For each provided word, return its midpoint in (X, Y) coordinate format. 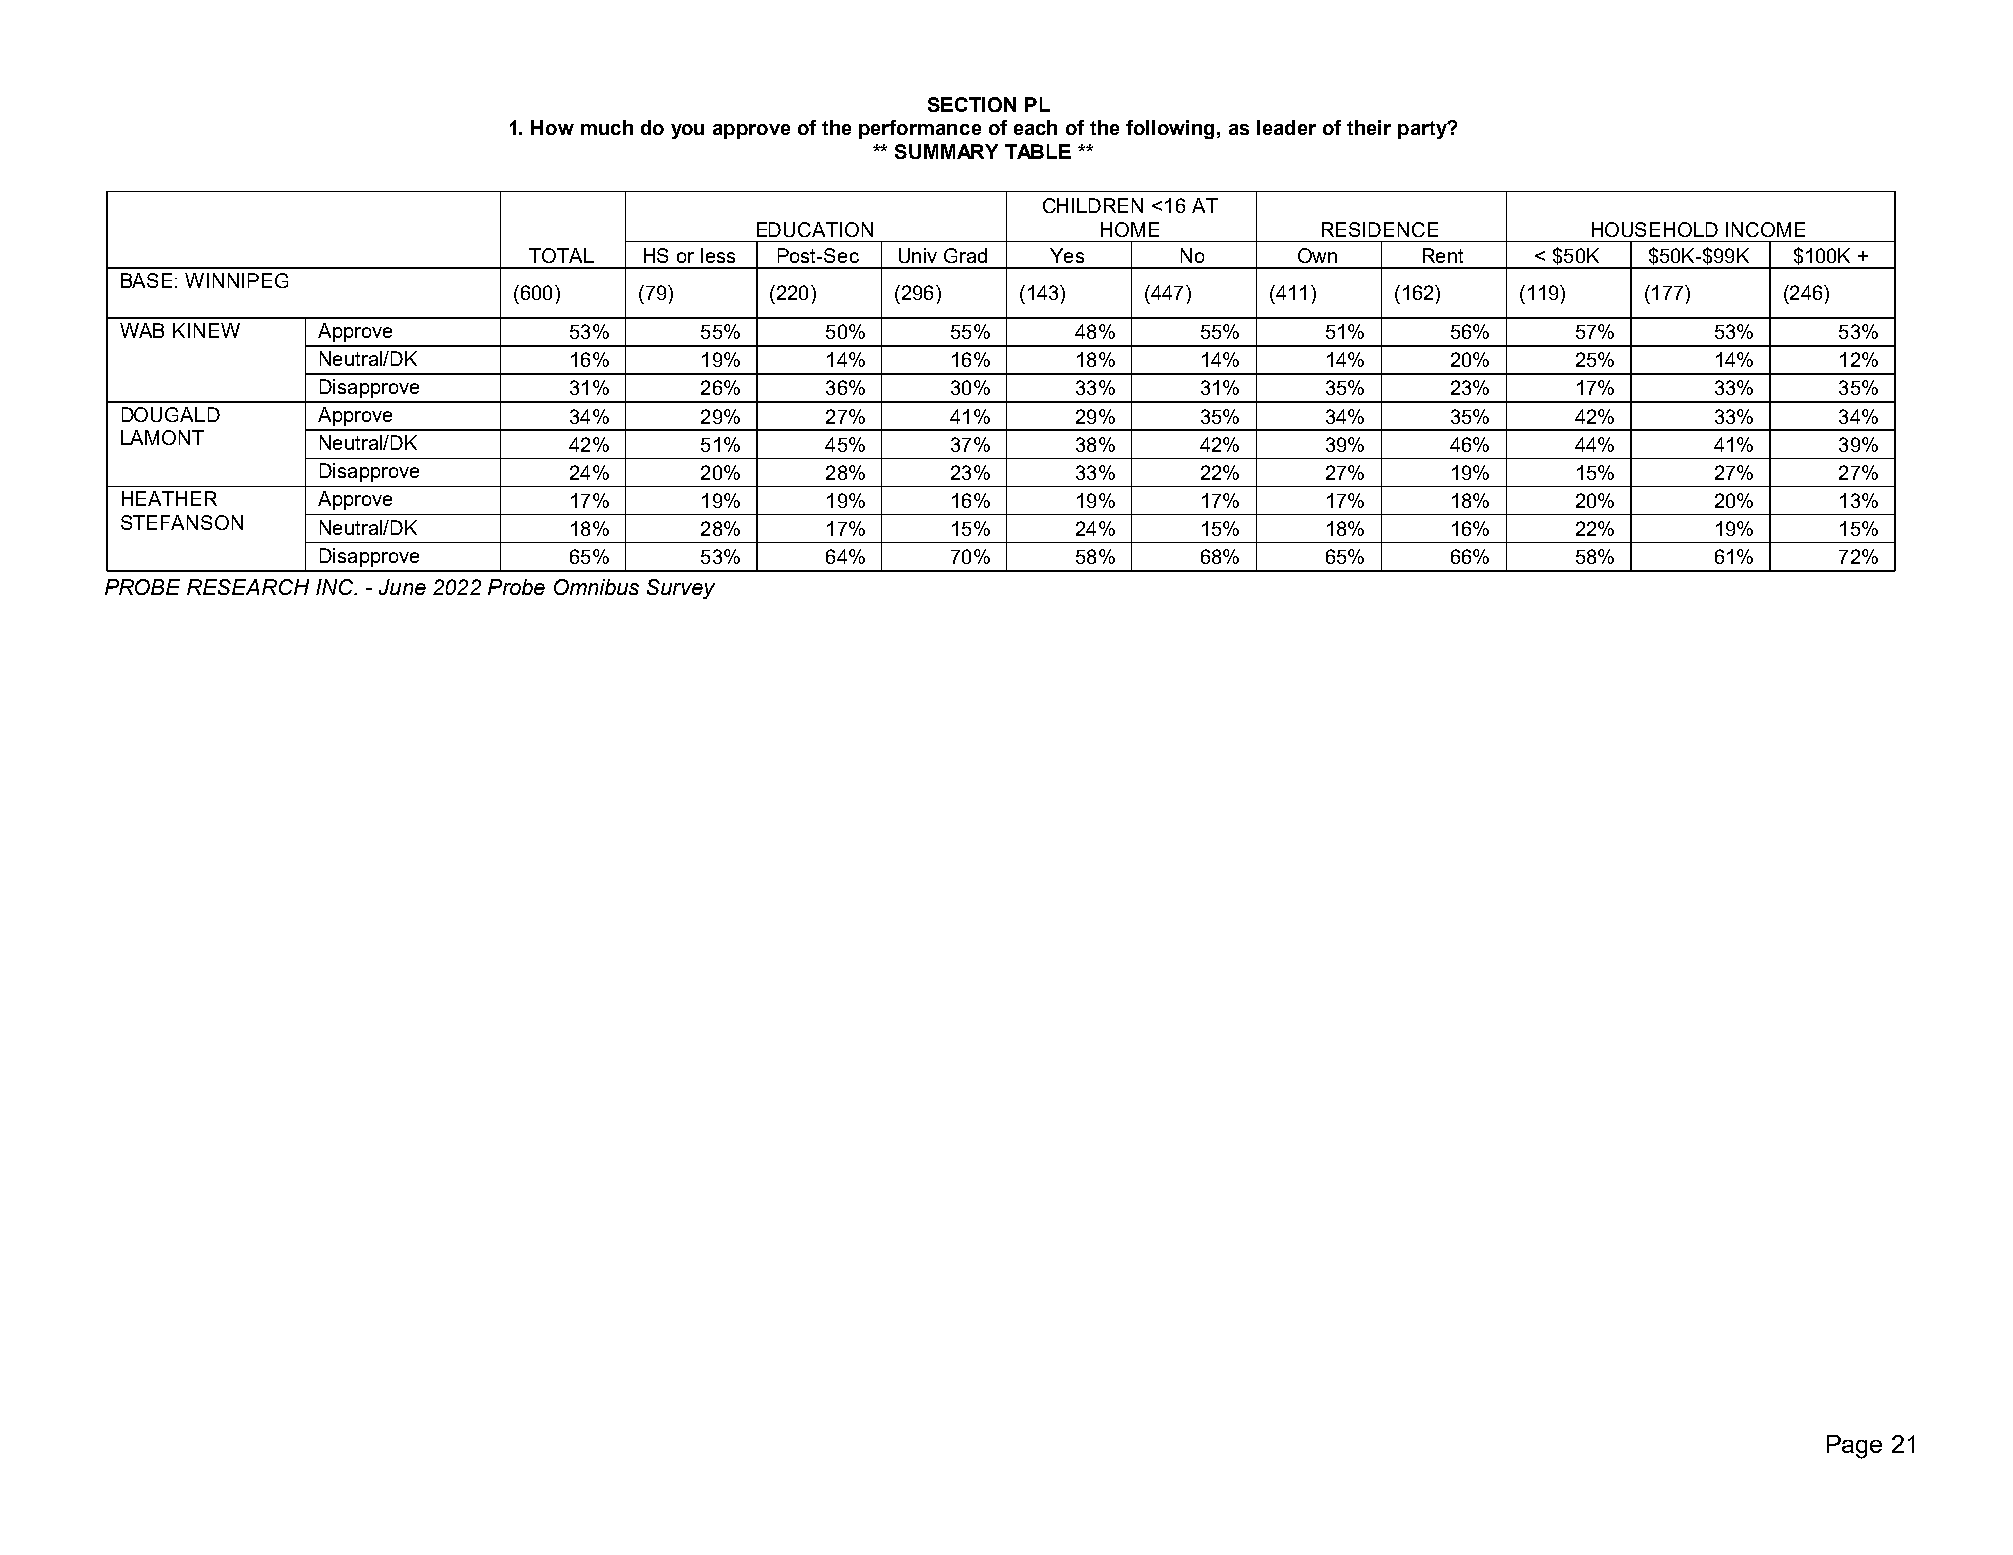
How (552, 127)
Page (1854, 1447)
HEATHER (169, 498)
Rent (1443, 255)
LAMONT (162, 437)
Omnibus (596, 587)
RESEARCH (248, 587)
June (402, 587)
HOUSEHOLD (1655, 229)
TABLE (1038, 151)
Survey (681, 589)
